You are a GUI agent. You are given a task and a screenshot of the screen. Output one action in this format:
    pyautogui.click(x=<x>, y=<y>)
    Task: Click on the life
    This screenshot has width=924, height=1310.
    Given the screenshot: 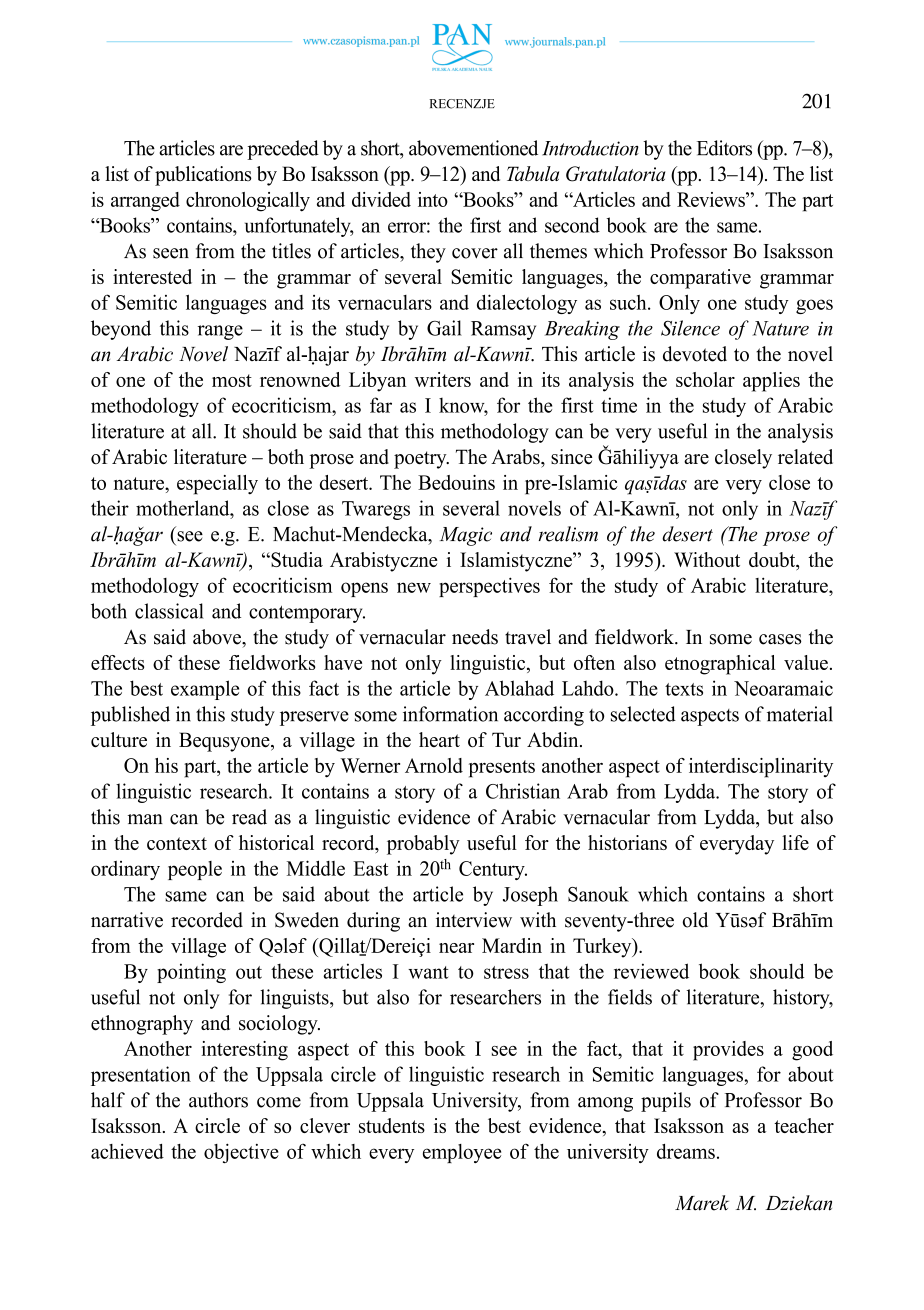 What is the action you would take?
    pyautogui.click(x=795, y=842)
